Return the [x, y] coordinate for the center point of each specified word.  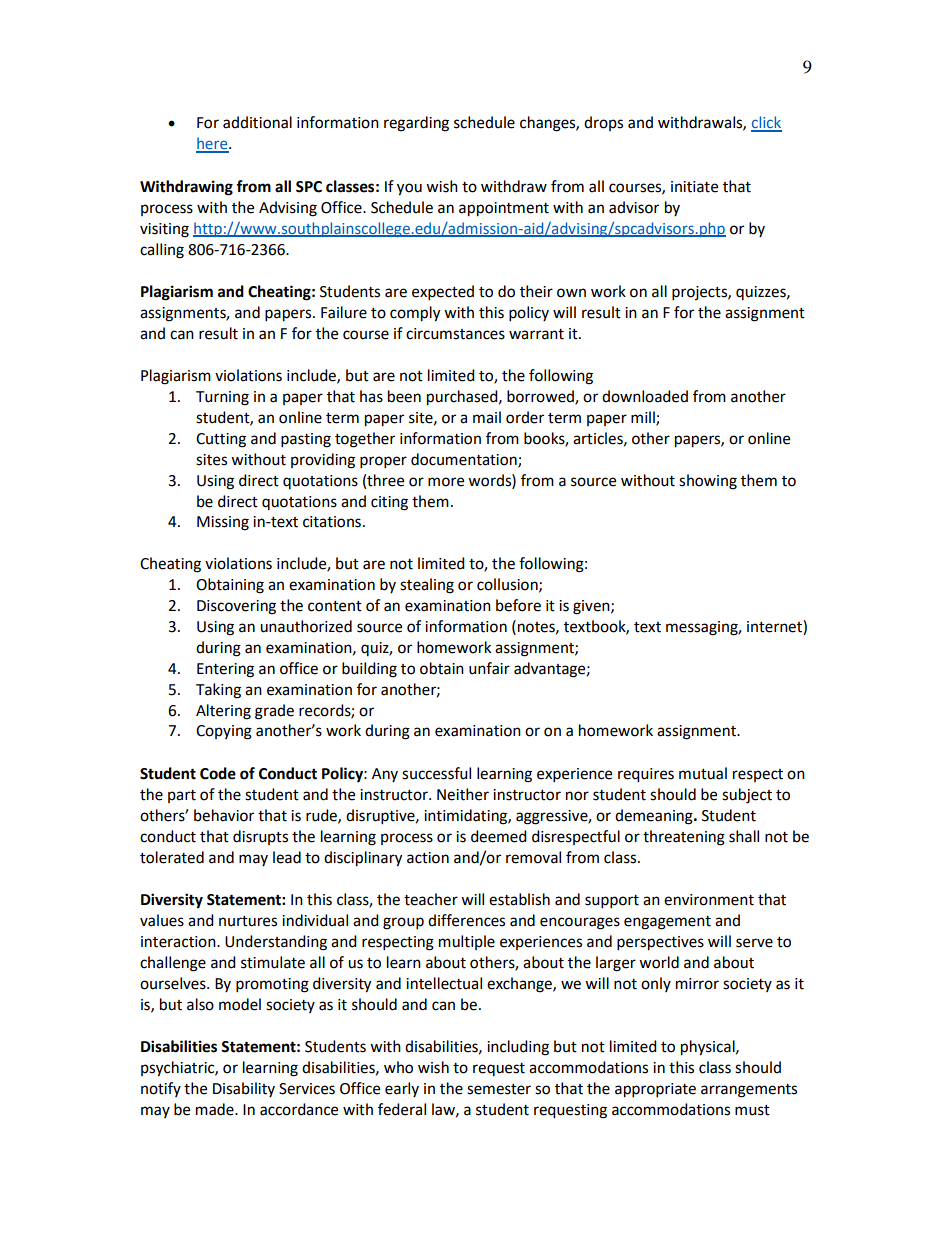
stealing [427, 586]
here [213, 144]
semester [499, 1089]
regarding [416, 124]
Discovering [236, 607]
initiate [694, 187]
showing [708, 482]
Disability [244, 1089]
